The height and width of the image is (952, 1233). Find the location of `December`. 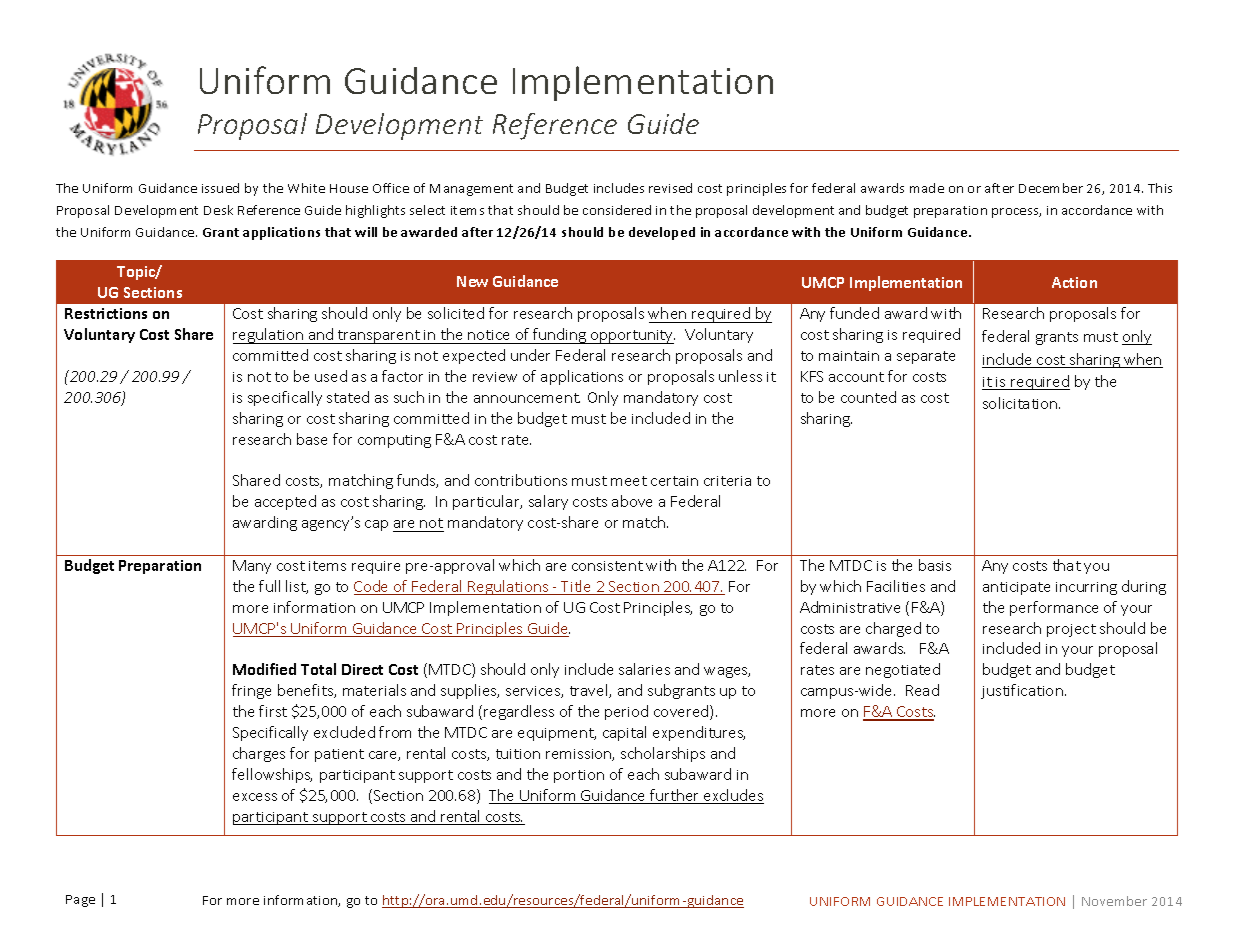

December is located at coordinates (1051, 188).
